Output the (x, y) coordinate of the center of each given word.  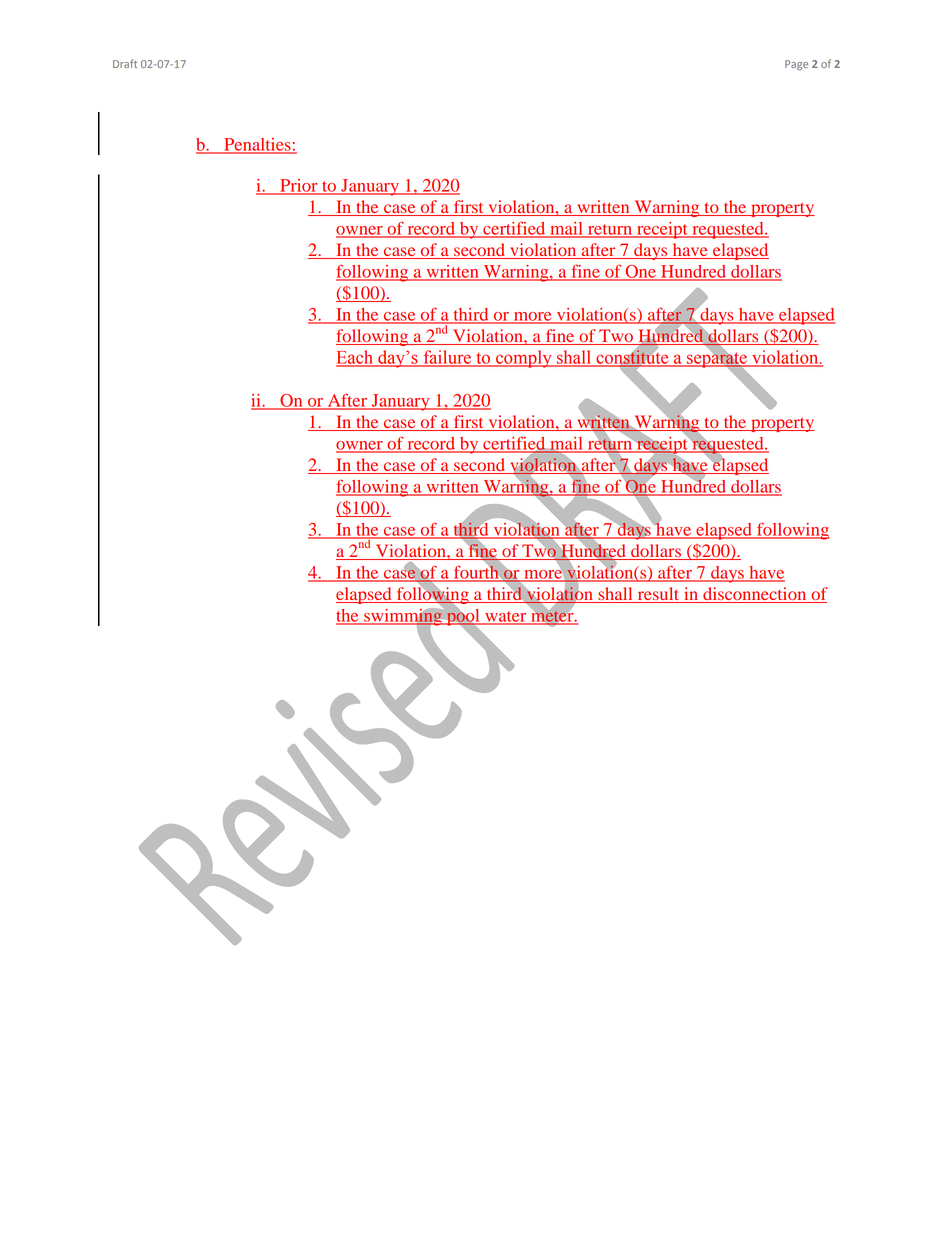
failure (447, 358)
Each (356, 358)
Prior (299, 186)
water (506, 617)
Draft (125, 63)
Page (796, 65)
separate (717, 360)
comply (524, 359)
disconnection (754, 593)
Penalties (257, 145)
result (658, 593)
